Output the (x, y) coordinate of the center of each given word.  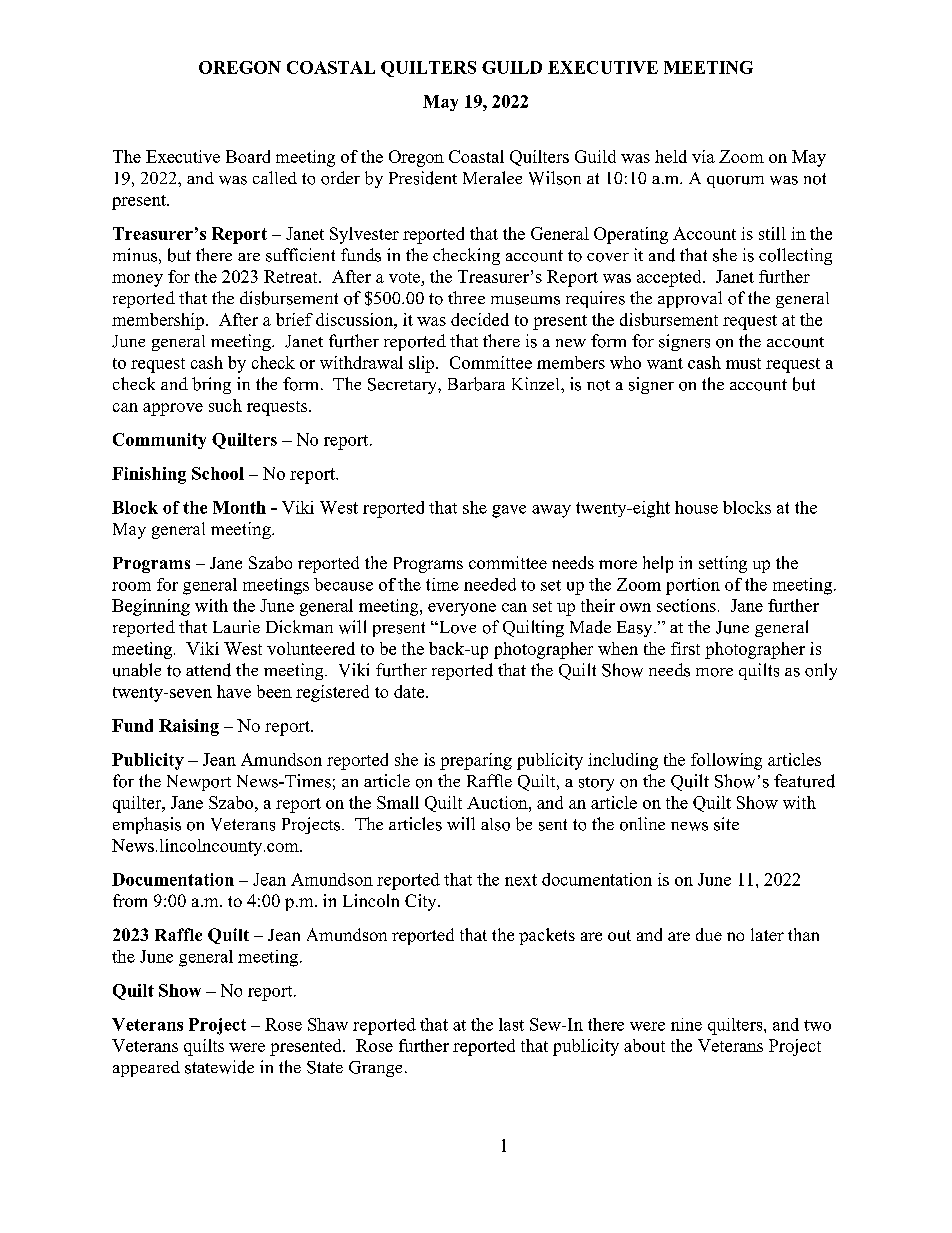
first (685, 648)
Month (239, 507)
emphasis (147, 825)
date (410, 691)
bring (211, 385)
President (423, 178)
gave (509, 511)
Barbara (476, 384)
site (726, 824)
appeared (146, 1069)
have (234, 691)
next (521, 880)
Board (248, 156)
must (743, 363)
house (696, 507)
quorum (735, 182)
